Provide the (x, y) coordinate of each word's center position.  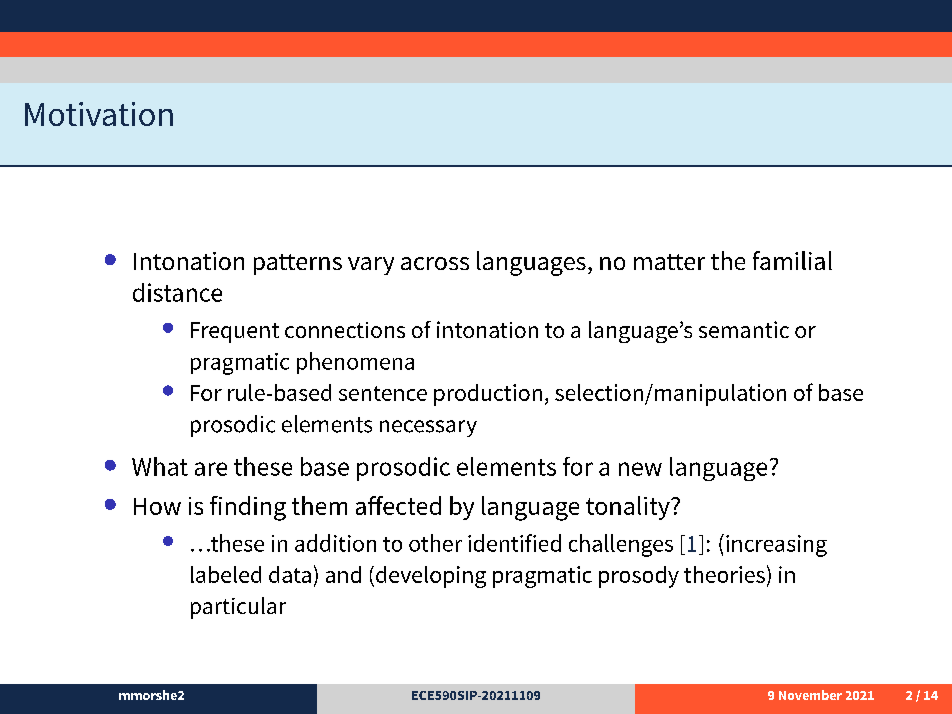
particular (238, 608)
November (810, 695)
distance (177, 292)
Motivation (99, 114)
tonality (629, 508)
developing (431, 577)
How (157, 506)
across (435, 263)
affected (398, 505)
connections (345, 330)
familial (792, 260)
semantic (744, 329)
